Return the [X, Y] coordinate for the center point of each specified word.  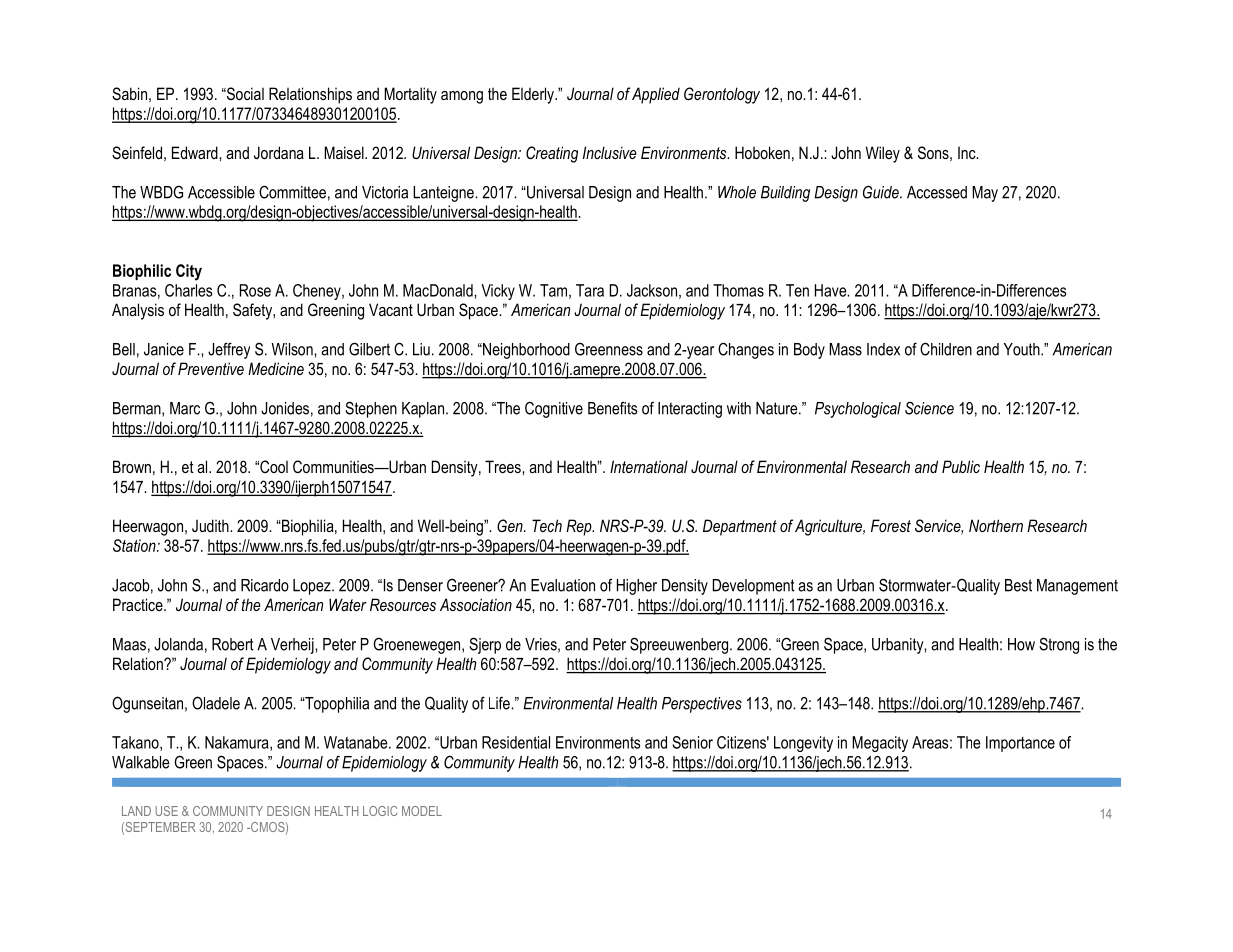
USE [167, 811]
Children [946, 349]
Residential [516, 742]
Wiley [883, 154]
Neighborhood [525, 351]
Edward [196, 152]
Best [1018, 585]
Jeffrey [229, 350]
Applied [656, 95]
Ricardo [265, 585]
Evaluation [563, 585]
